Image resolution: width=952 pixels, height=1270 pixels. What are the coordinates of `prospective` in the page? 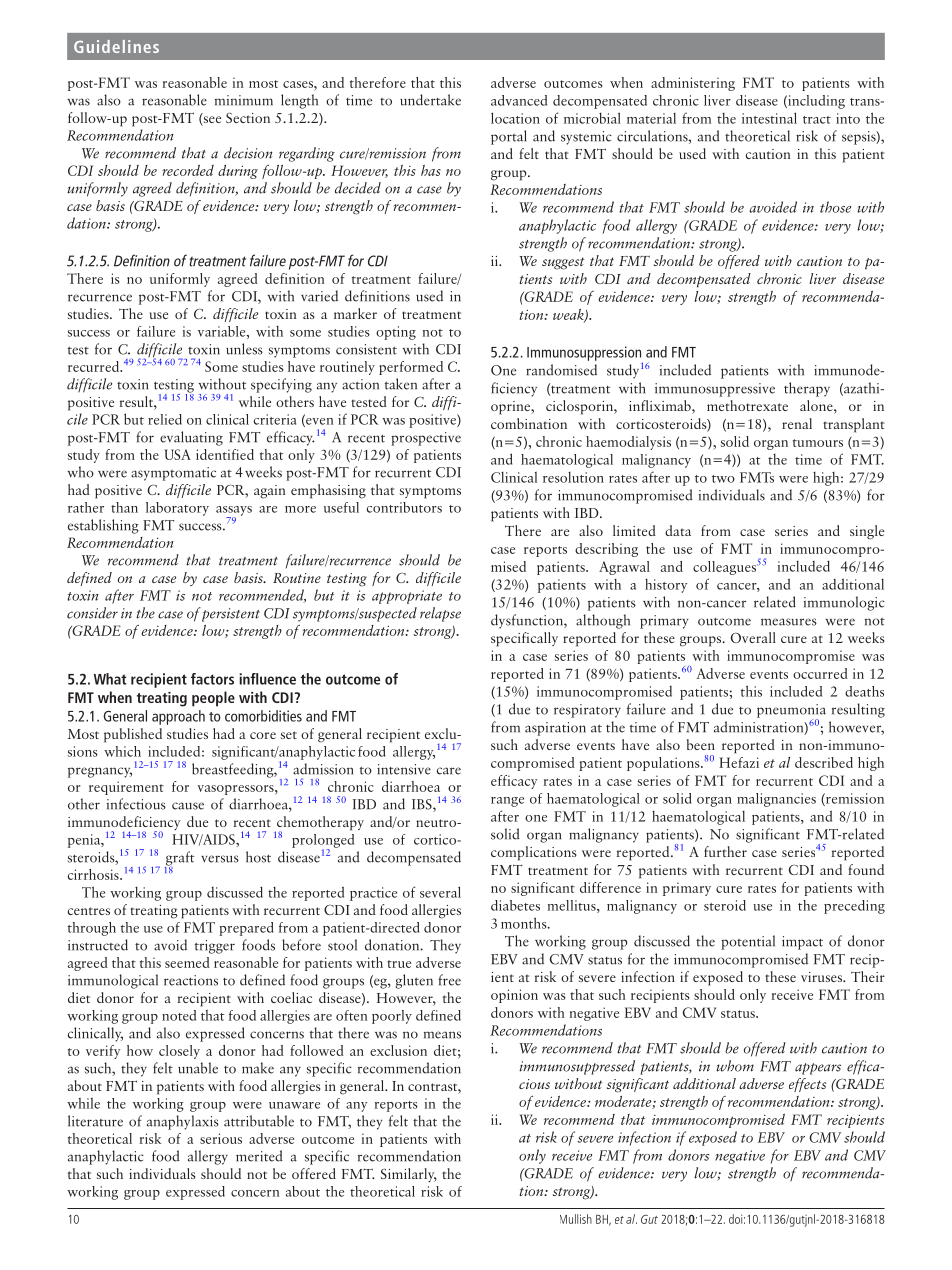 It's located at (426, 439).
